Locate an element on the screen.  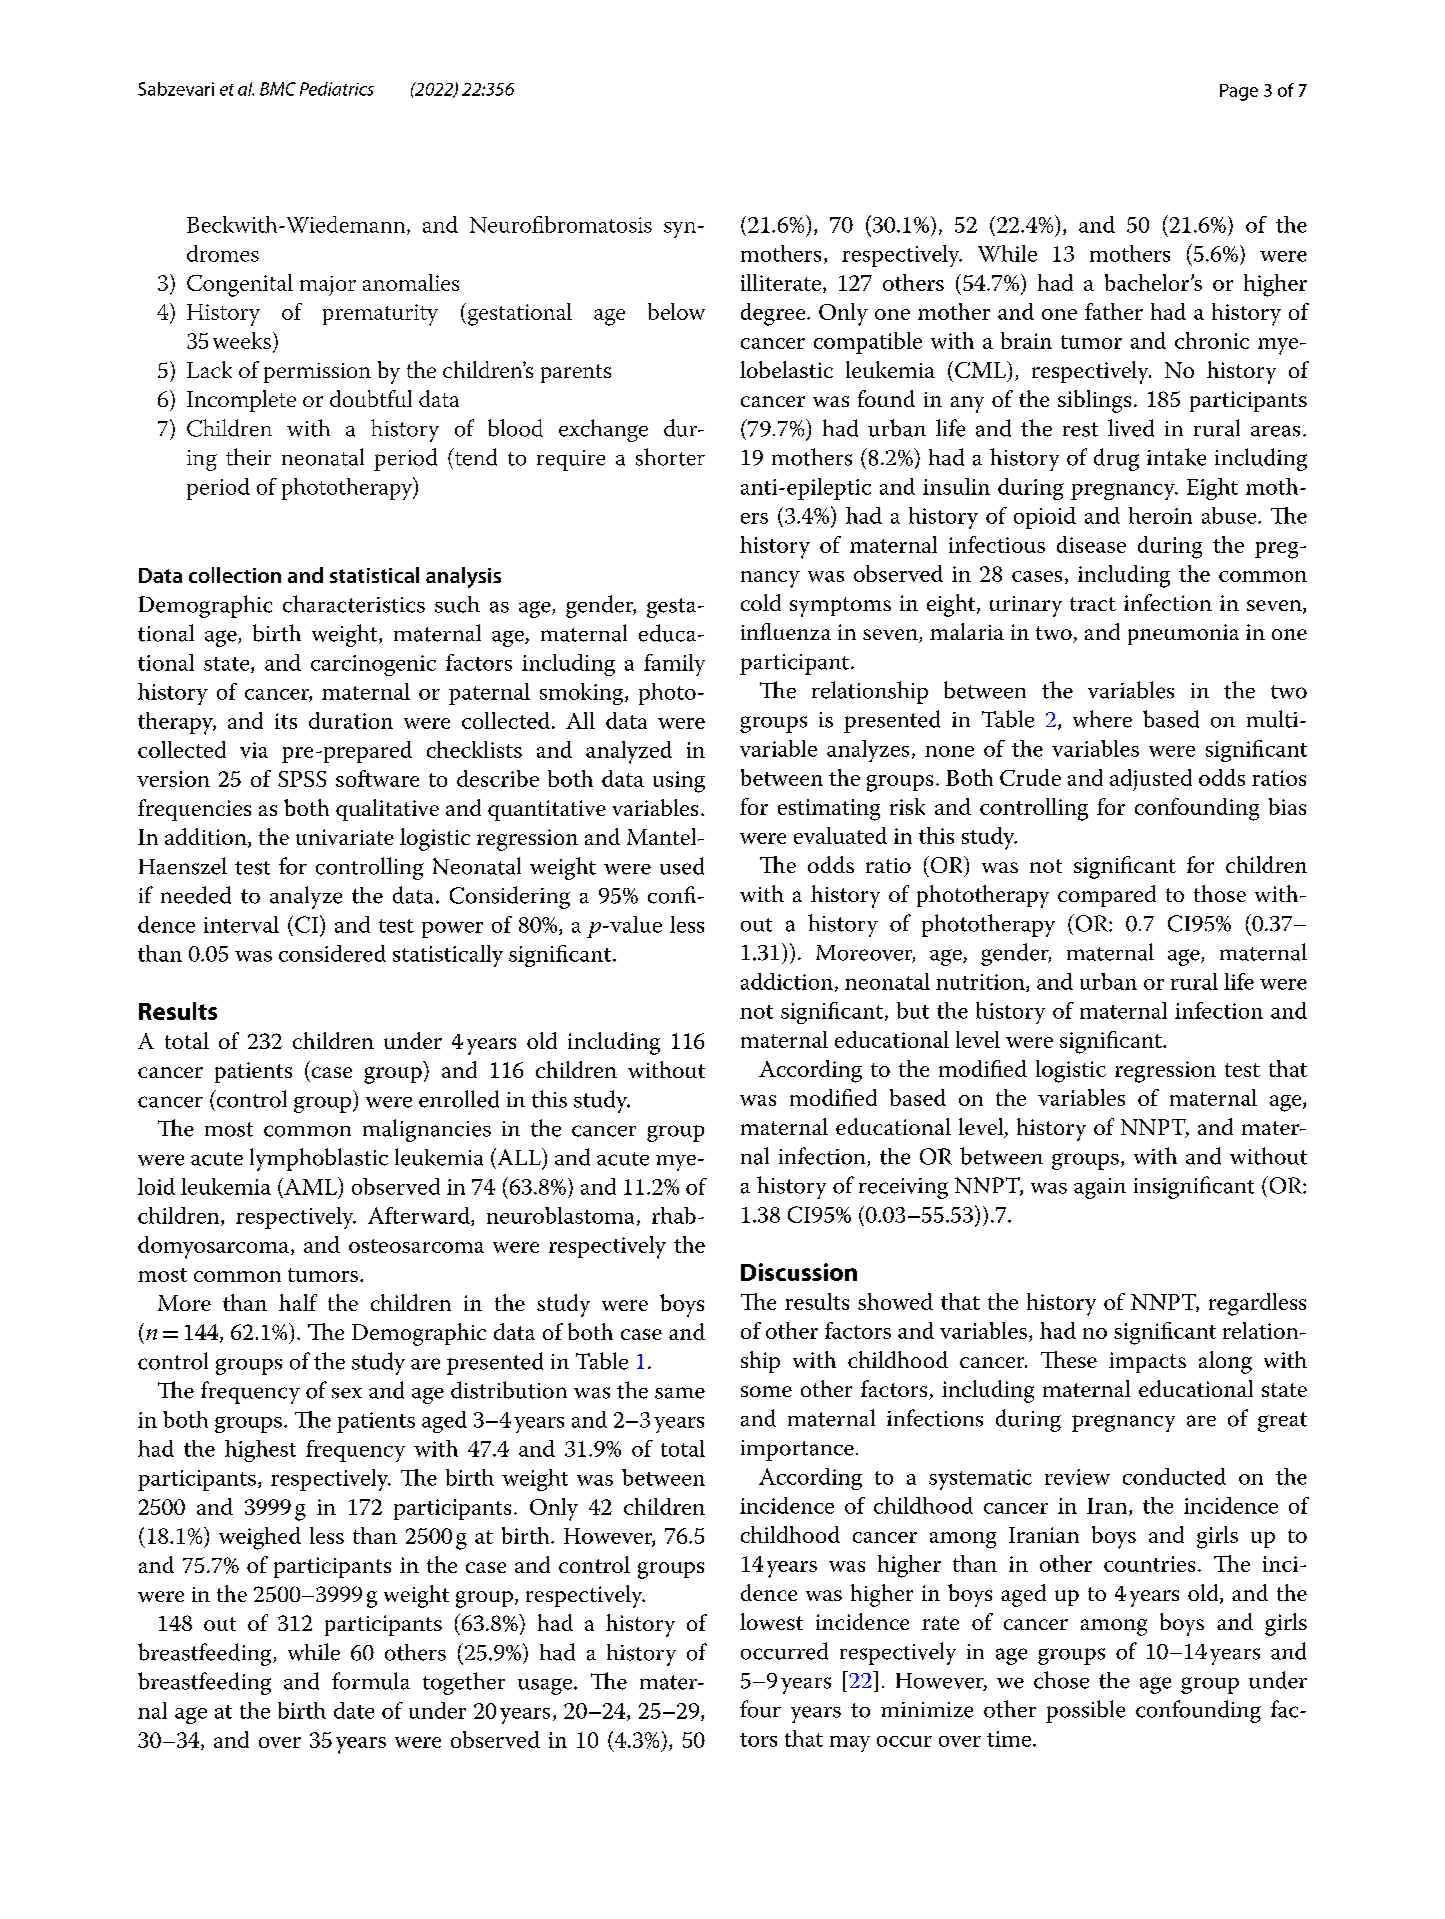
date is located at coordinates (354, 1710).
